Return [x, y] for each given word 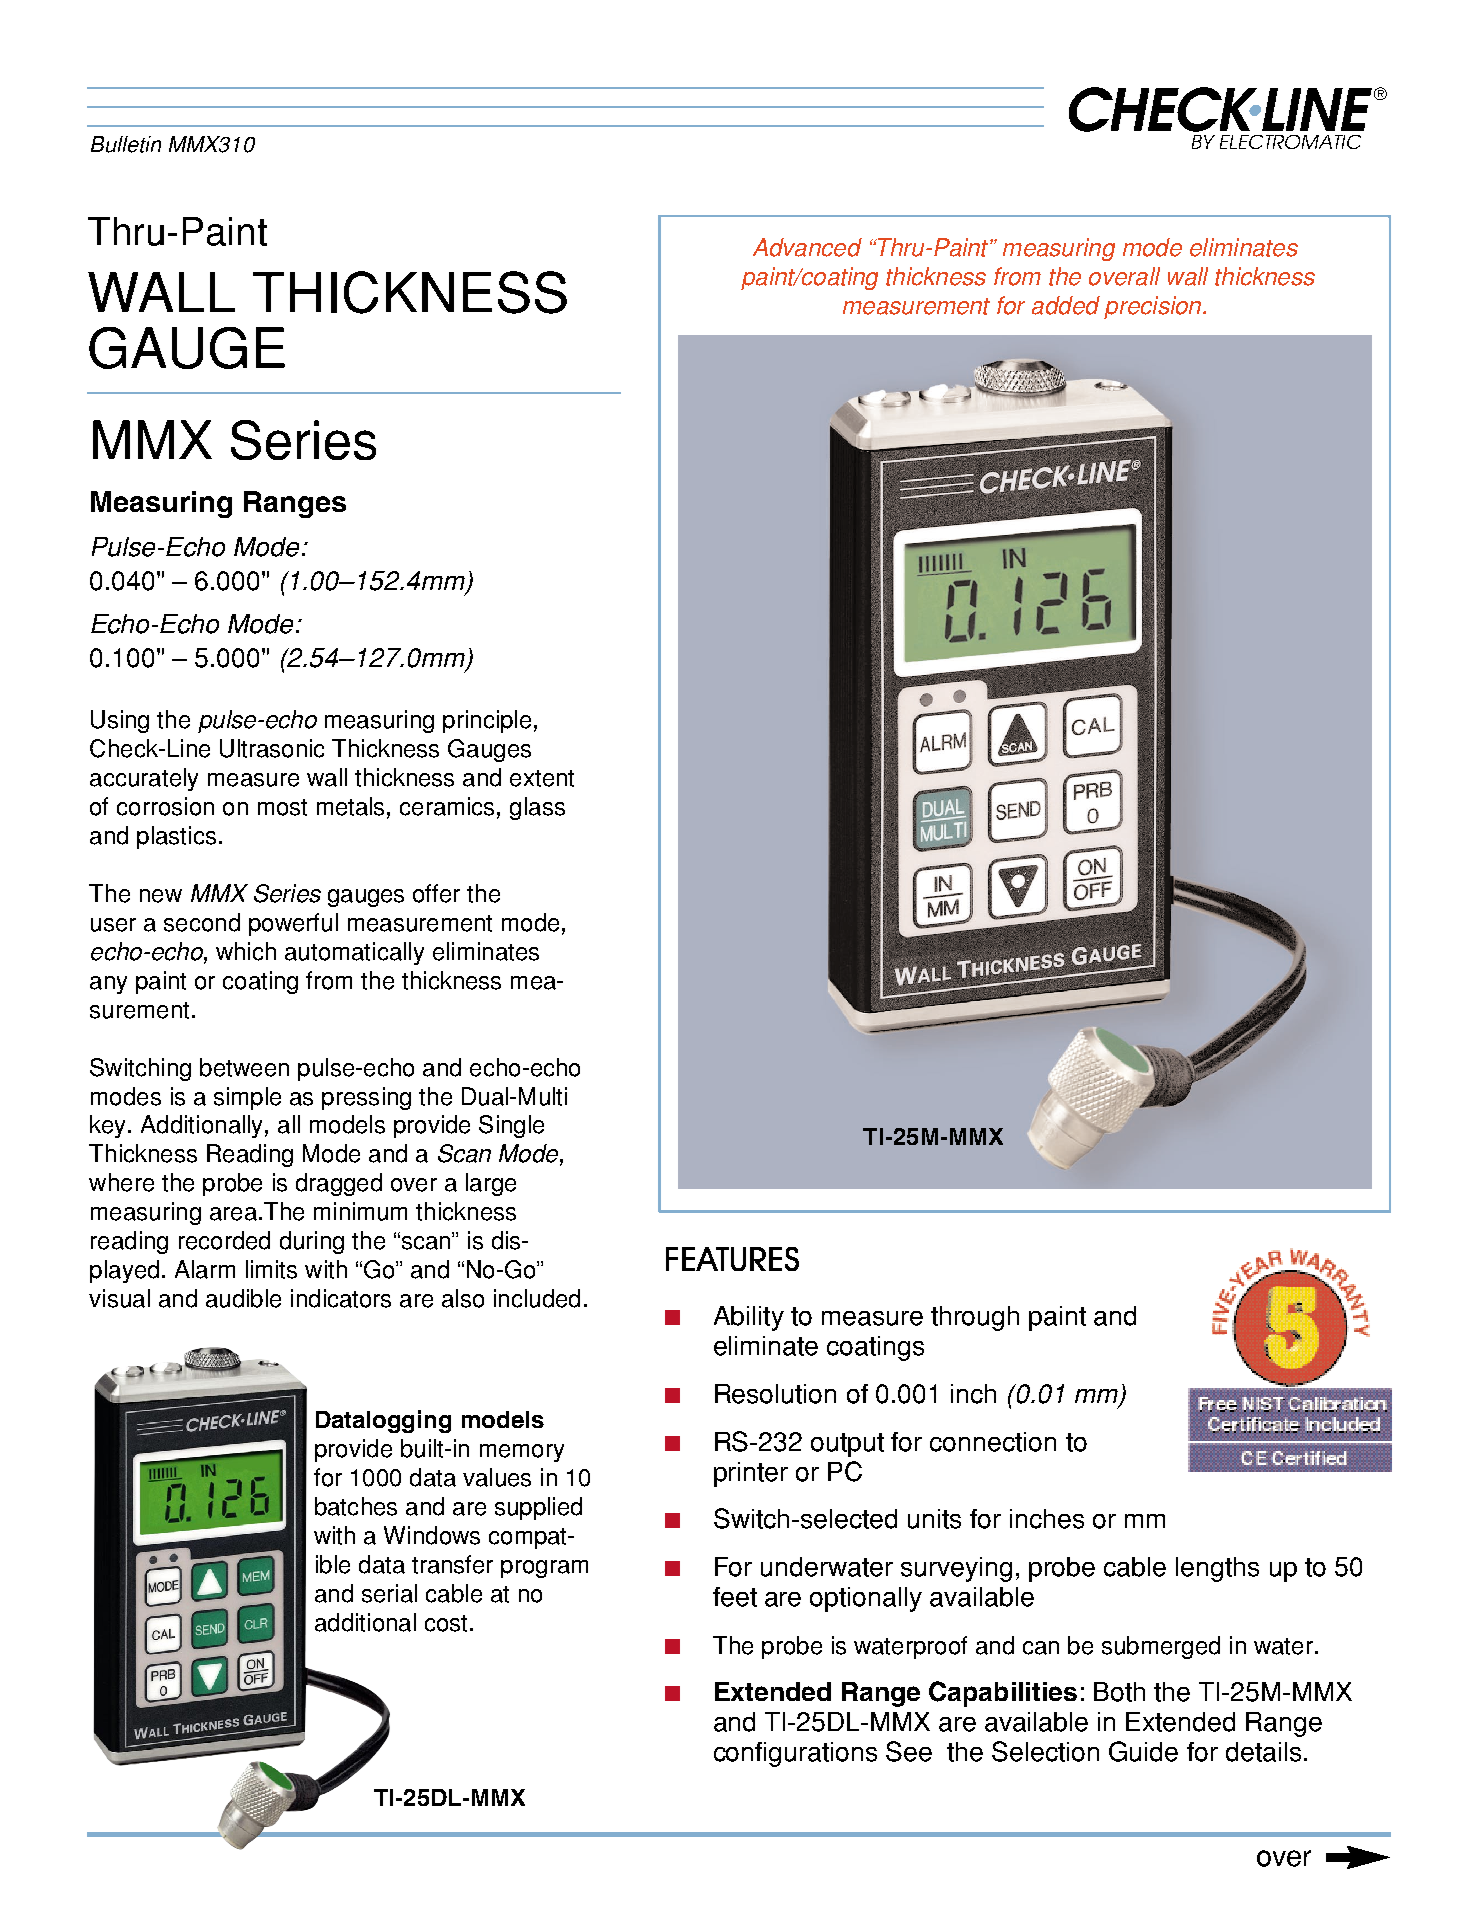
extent [542, 778]
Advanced [807, 247]
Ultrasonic [272, 748]
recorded [224, 1240]
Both [1119, 1692]
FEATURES [732, 1259]
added [1066, 305]
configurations [795, 1754]
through [975, 1318]
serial [389, 1593]
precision [1154, 307]
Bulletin [126, 144]
